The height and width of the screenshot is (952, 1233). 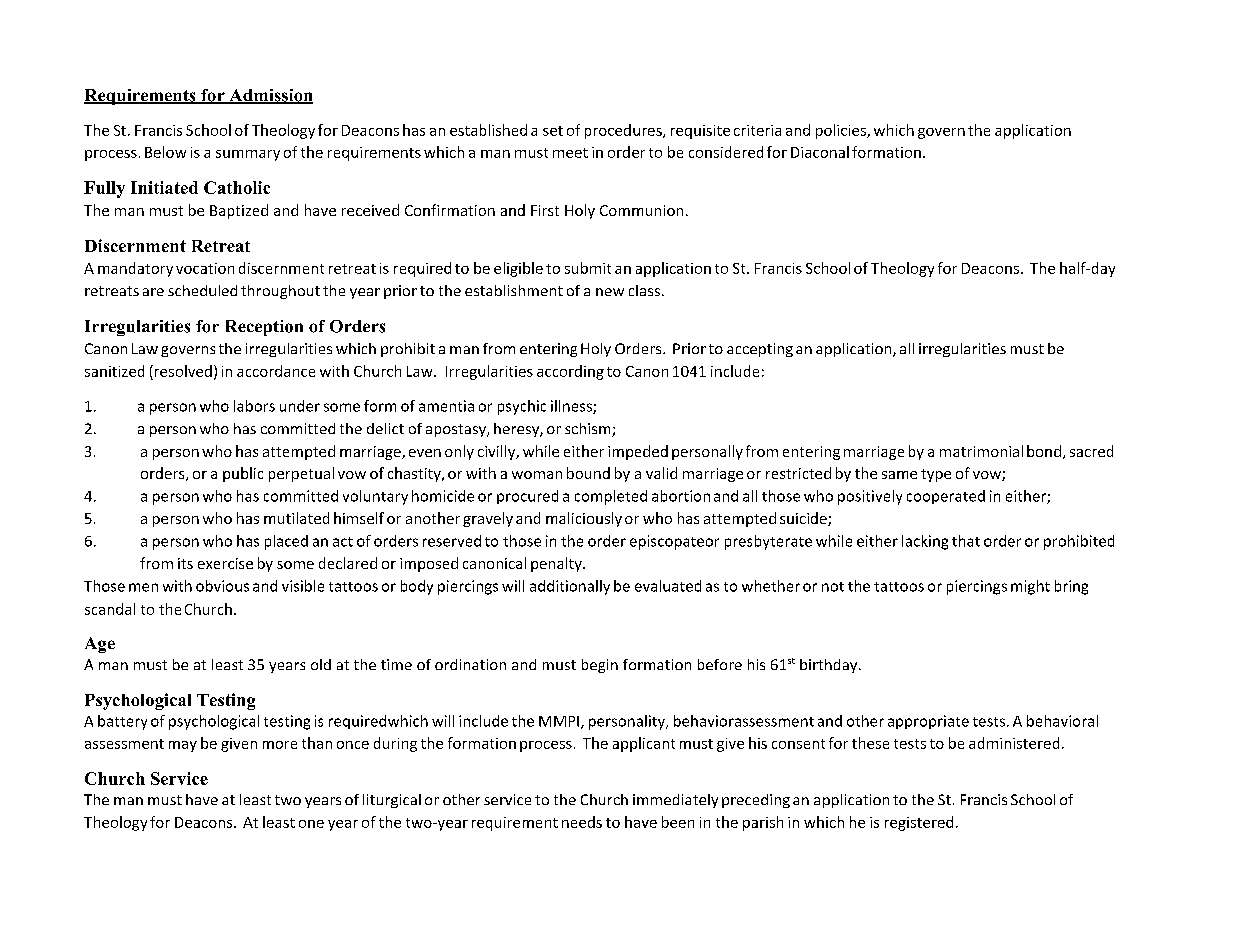 I want to click on Admission, so click(x=270, y=96).
